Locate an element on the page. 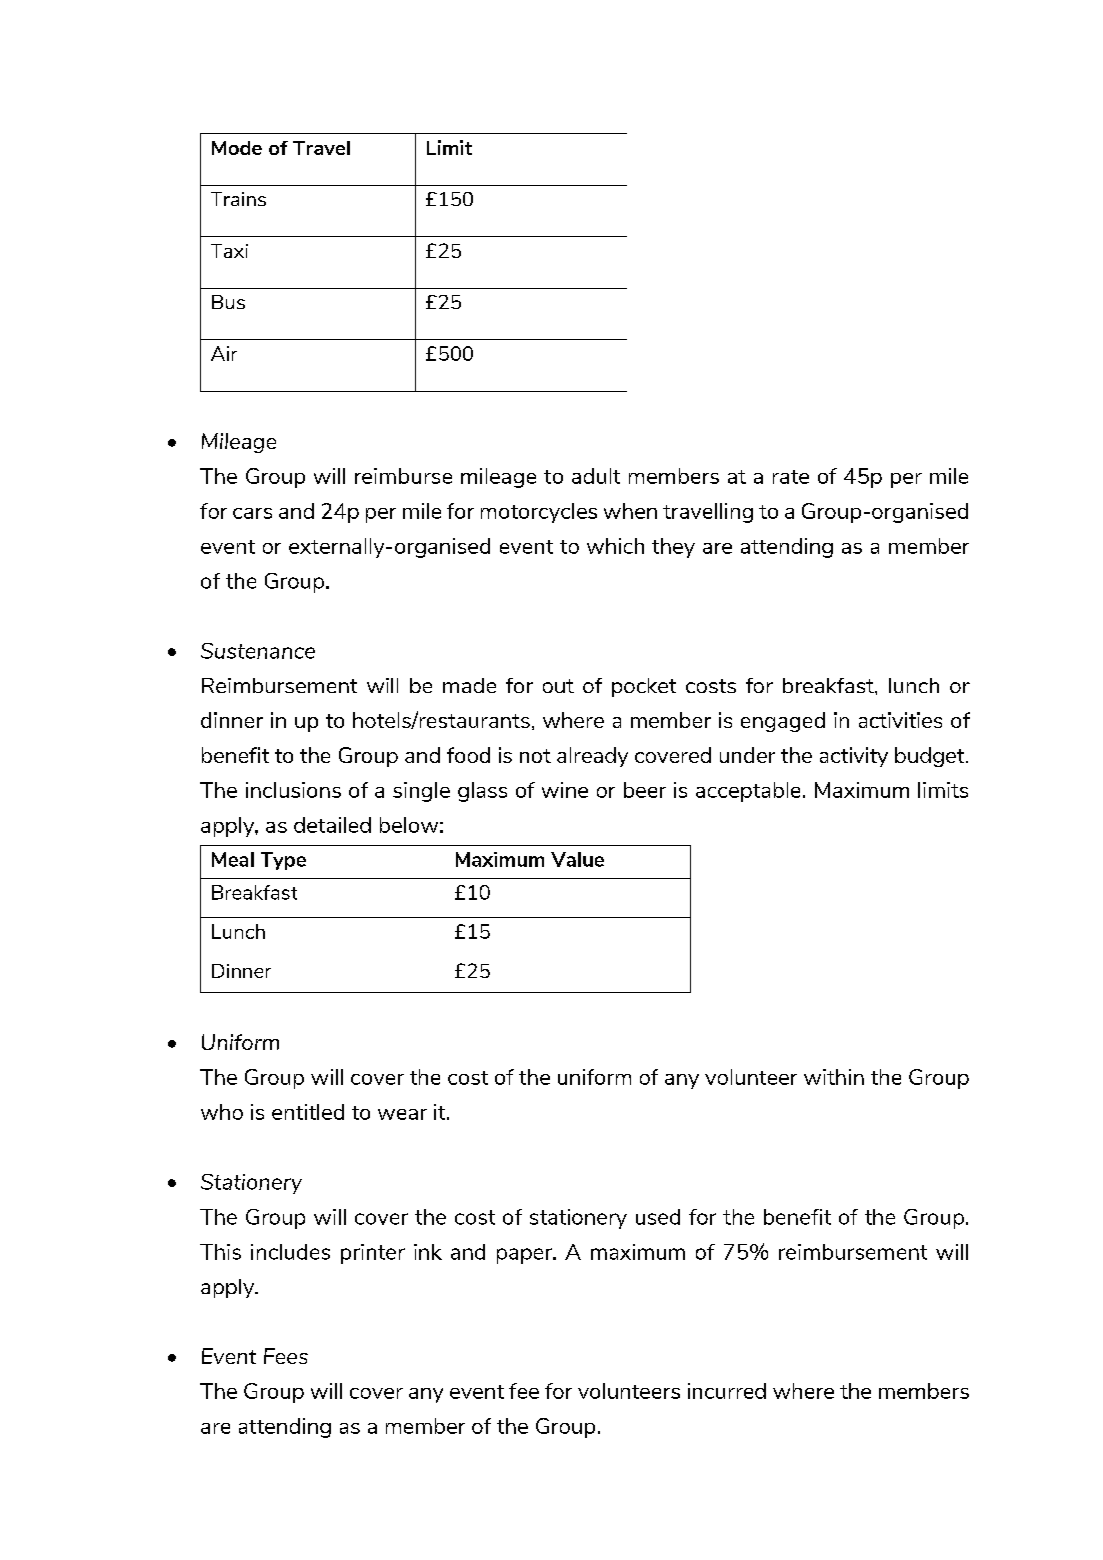 This document has width=1103, height=1560. entitled is located at coordinates (308, 1112).
